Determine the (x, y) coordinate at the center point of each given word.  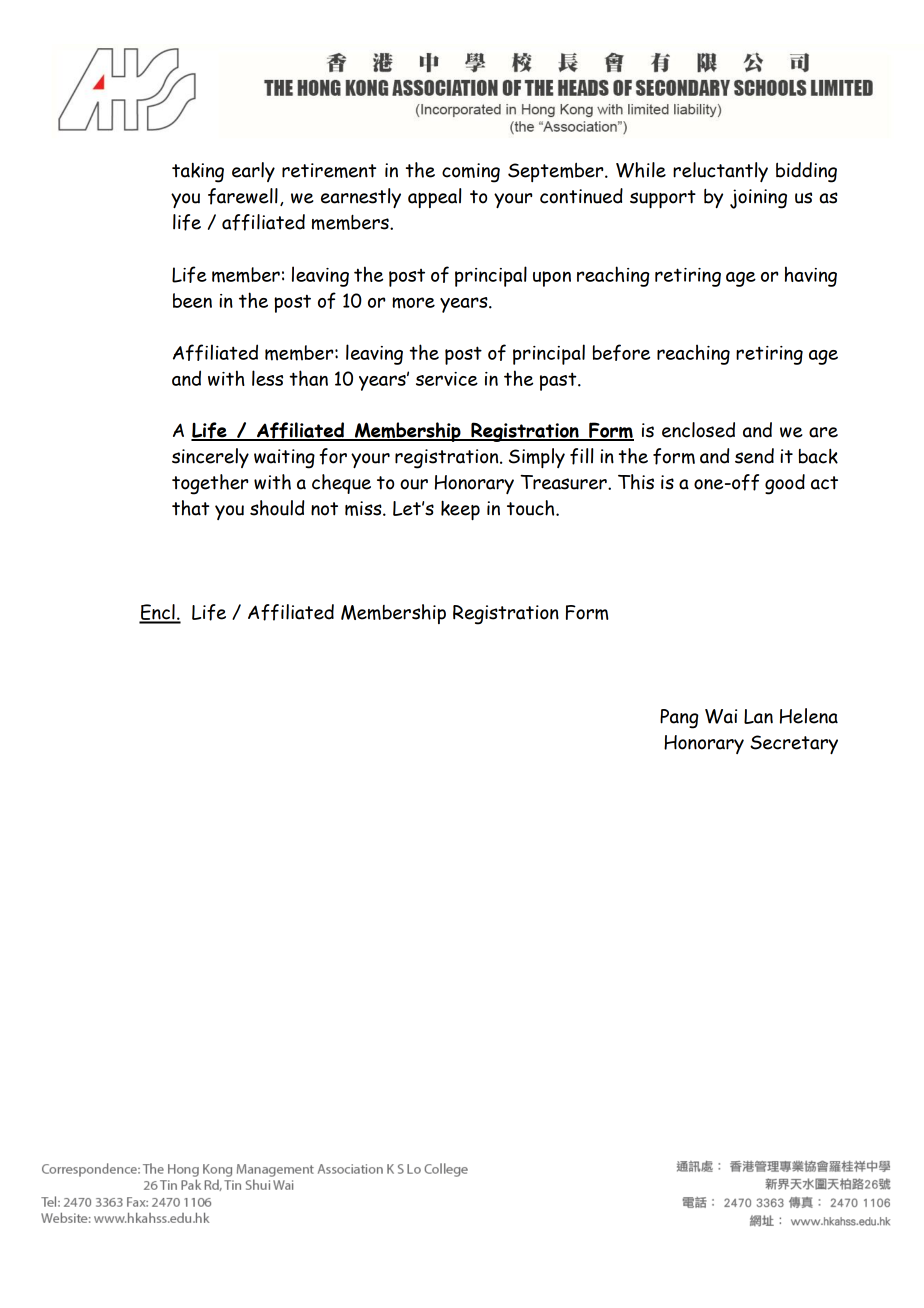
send (754, 456)
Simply (537, 458)
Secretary (794, 744)
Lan (758, 716)
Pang (679, 719)
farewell (243, 196)
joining (758, 199)
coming (471, 173)
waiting (284, 459)
